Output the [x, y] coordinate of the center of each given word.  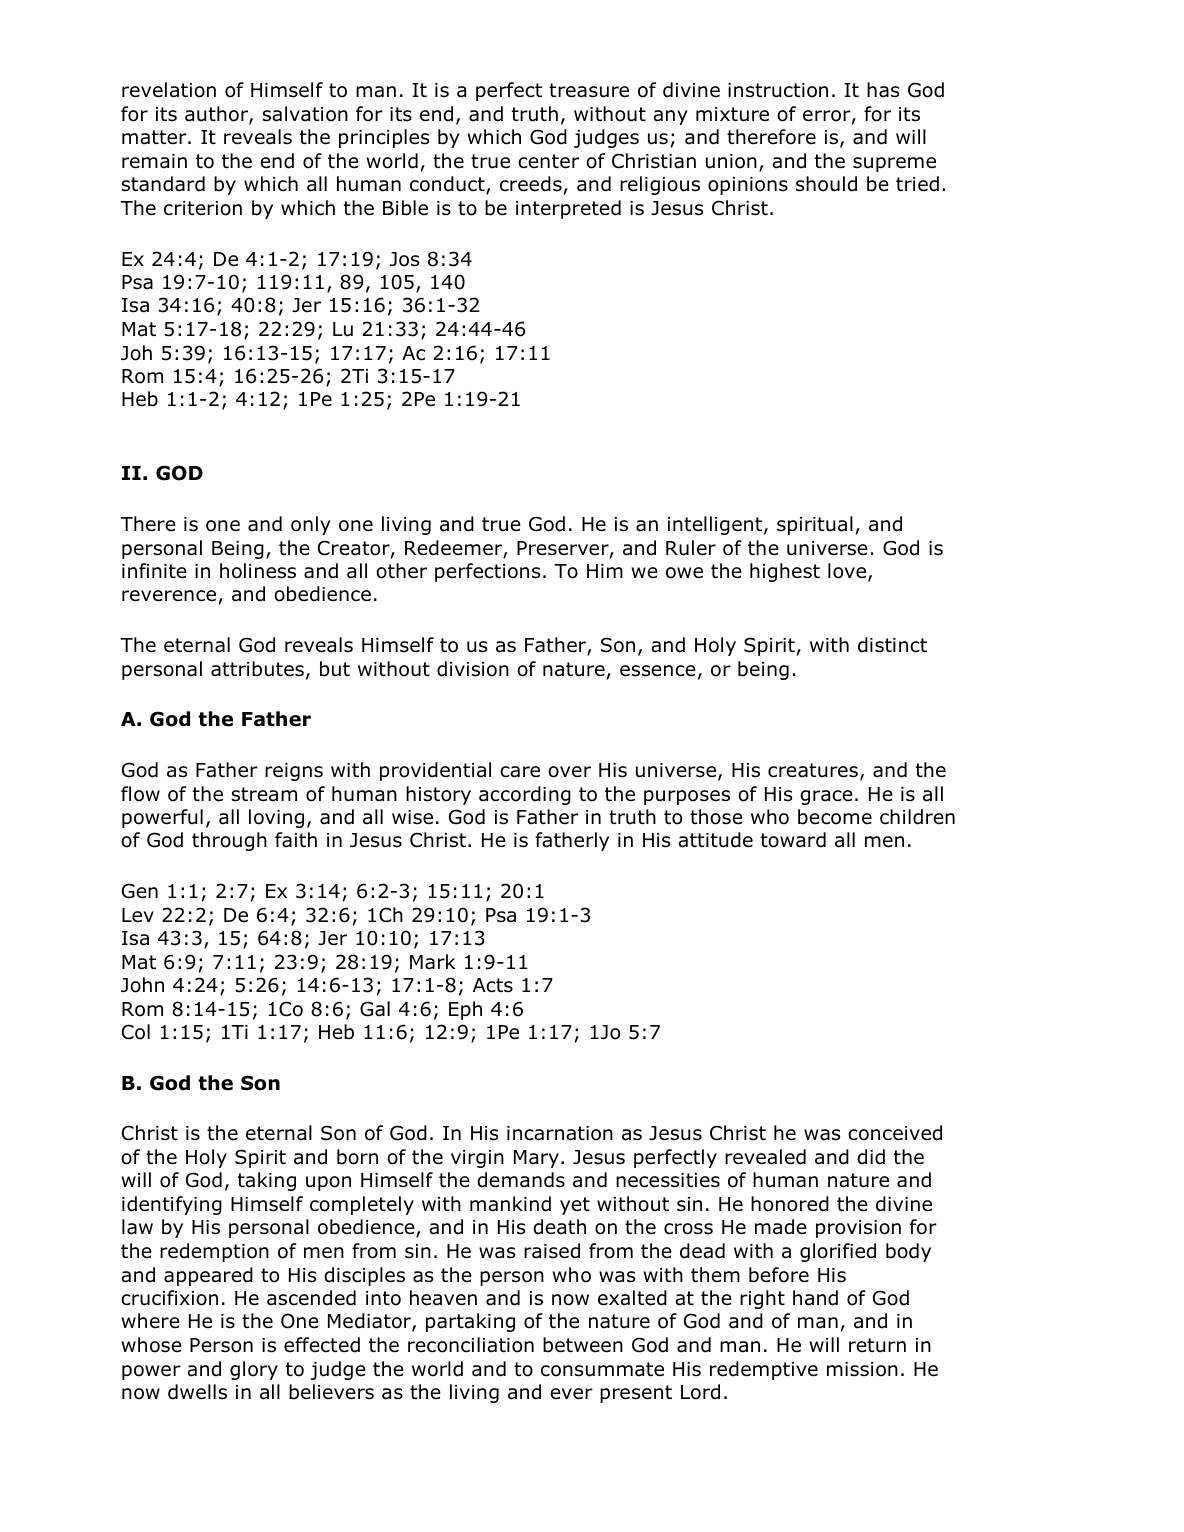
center [548, 161]
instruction [778, 90]
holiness [258, 571]
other [401, 571]
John [142, 985]
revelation [169, 90]
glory [254, 1370]
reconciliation [471, 1345]
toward [793, 840]
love [848, 572]
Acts [493, 985]
